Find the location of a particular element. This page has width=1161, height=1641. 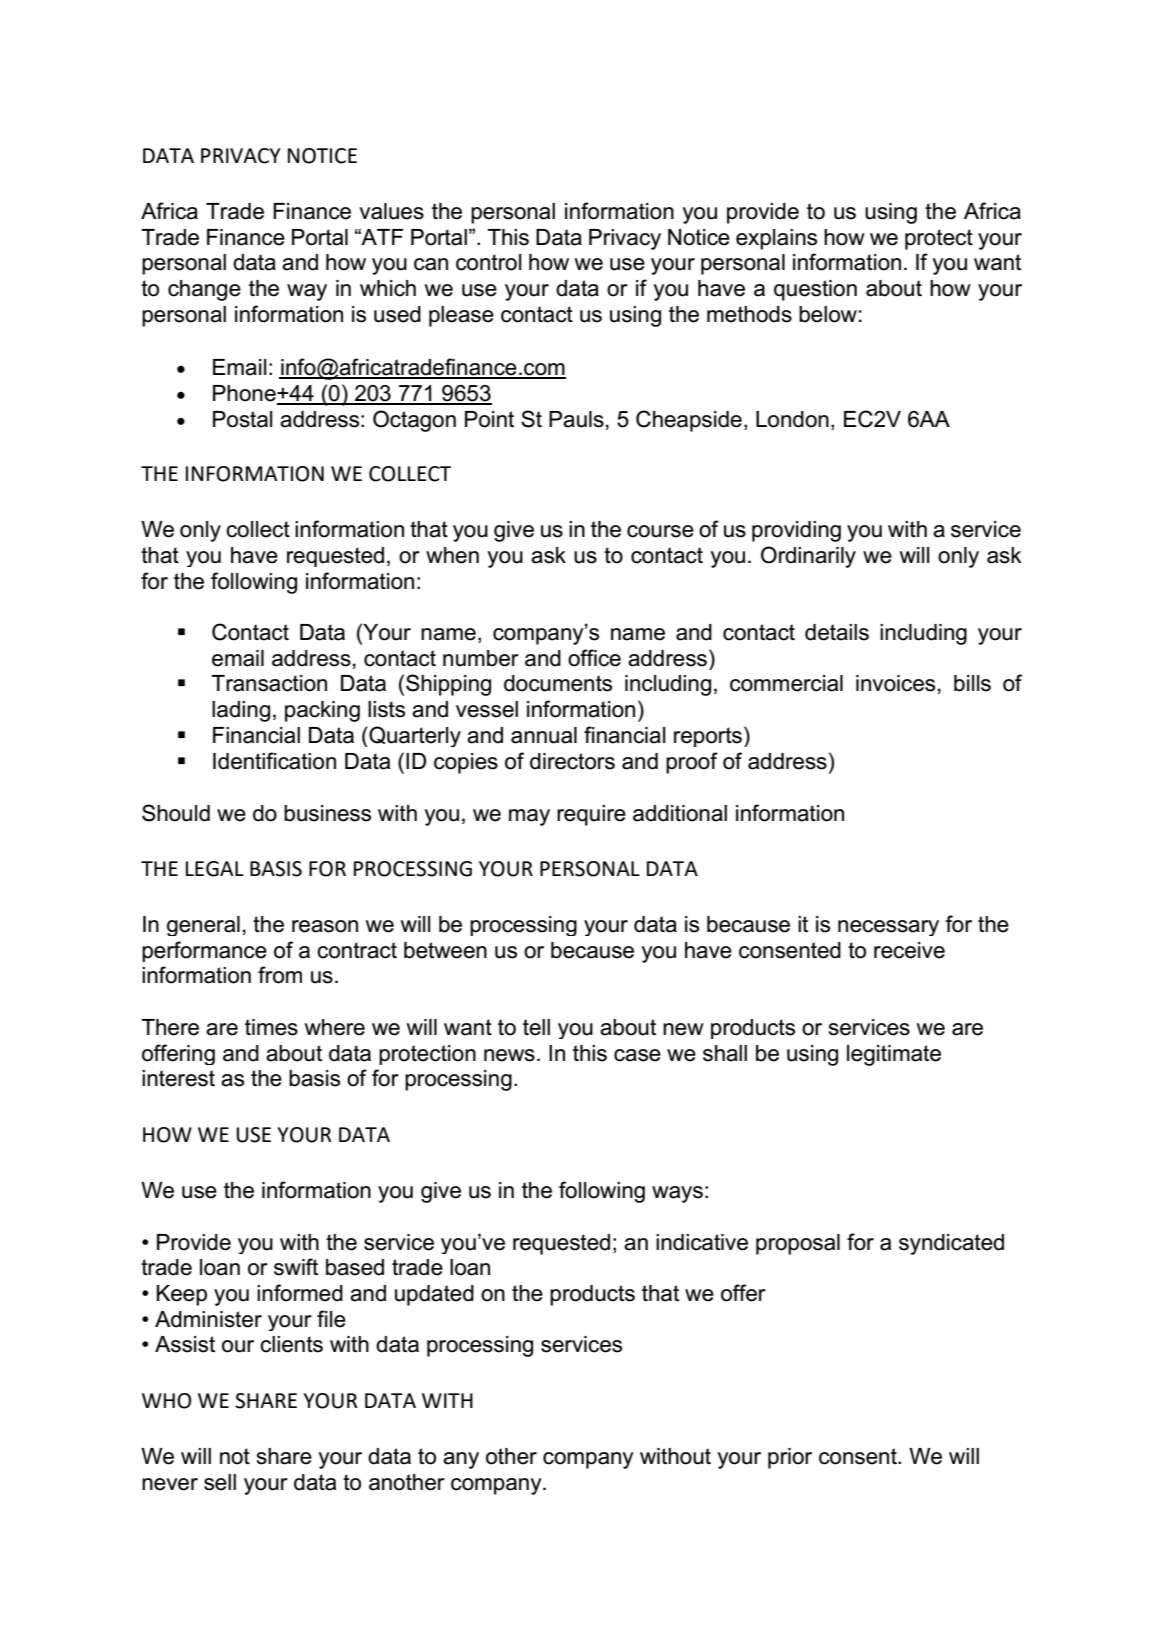

require is located at coordinates (591, 815).
